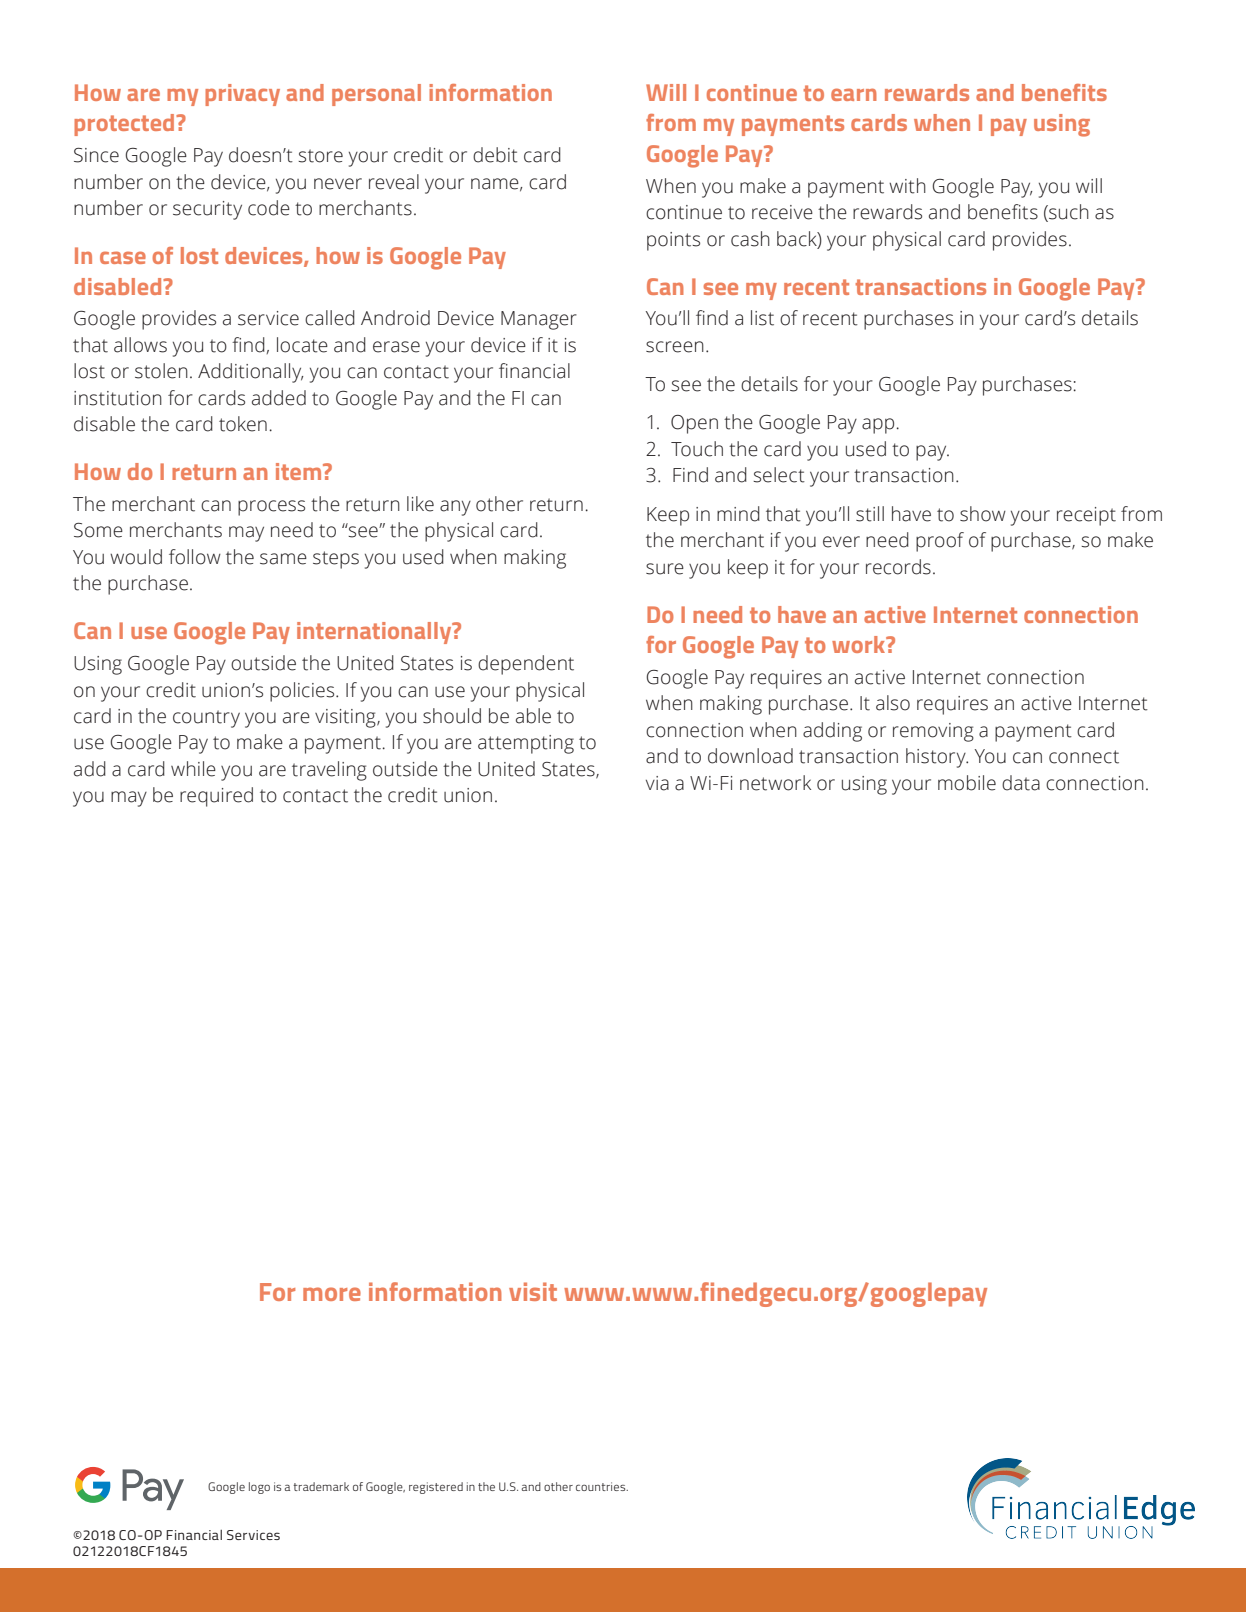 The height and width of the page is (1612, 1246). I want to click on proof, so click(940, 542).
